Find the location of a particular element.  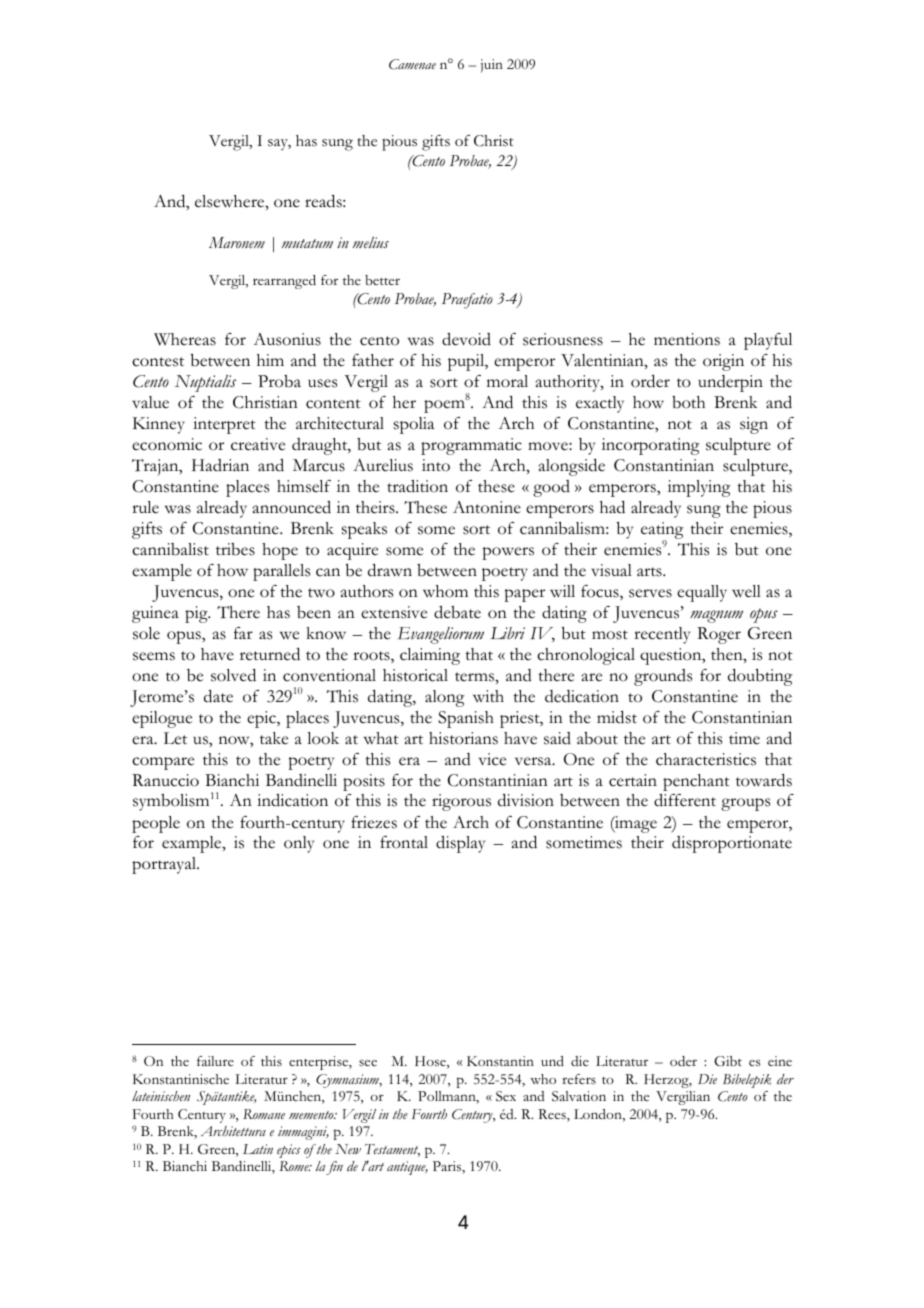

tribes is located at coordinates (235, 549).
